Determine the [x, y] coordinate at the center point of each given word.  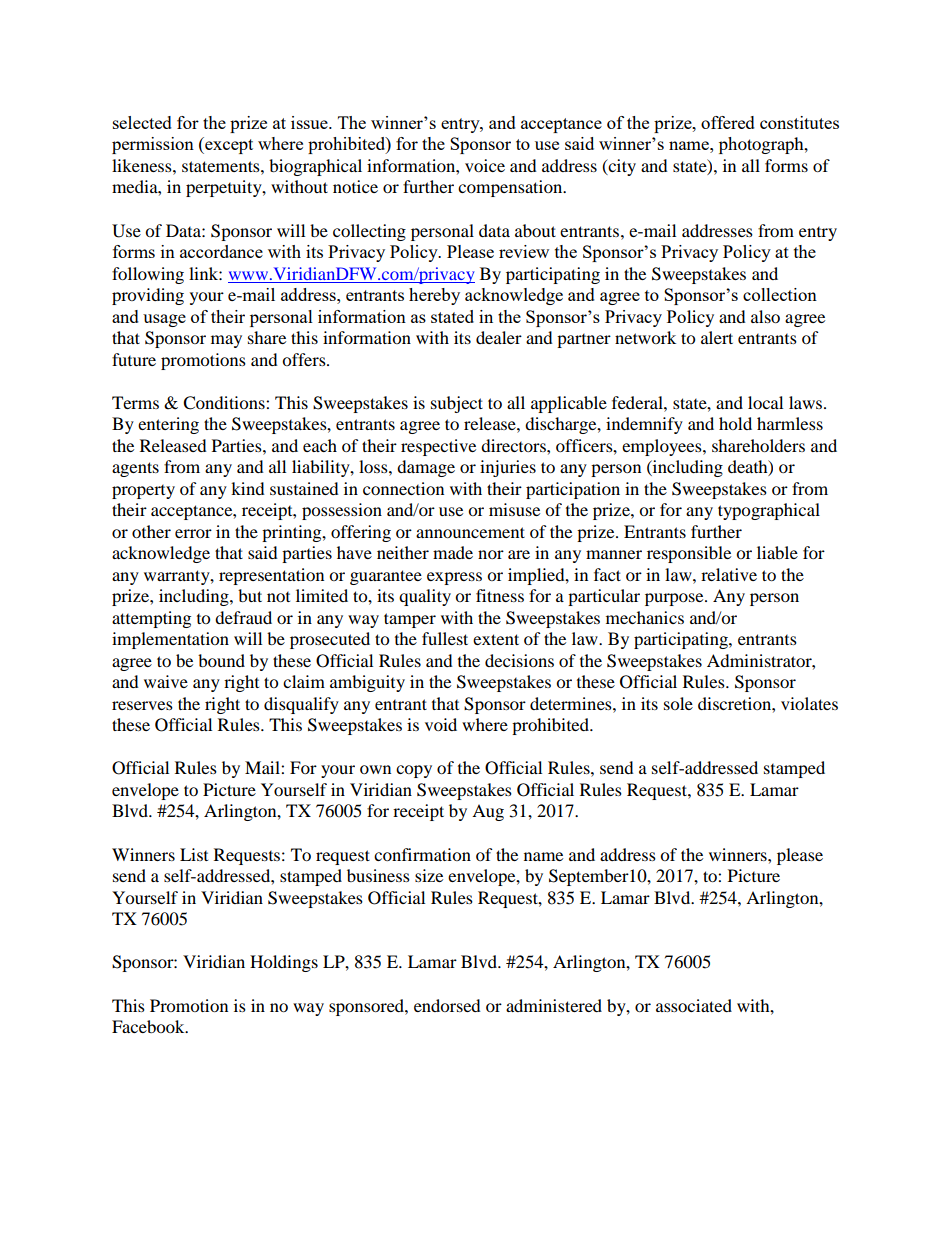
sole [678, 703]
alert [717, 337]
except [228, 145]
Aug [488, 812]
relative [729, 574]
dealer [499, 337]
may [226, 341]
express [454, 578]
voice [485, 165]
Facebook [149, 1026]
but [250, 595]
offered [728, 122]
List [194, 854]
